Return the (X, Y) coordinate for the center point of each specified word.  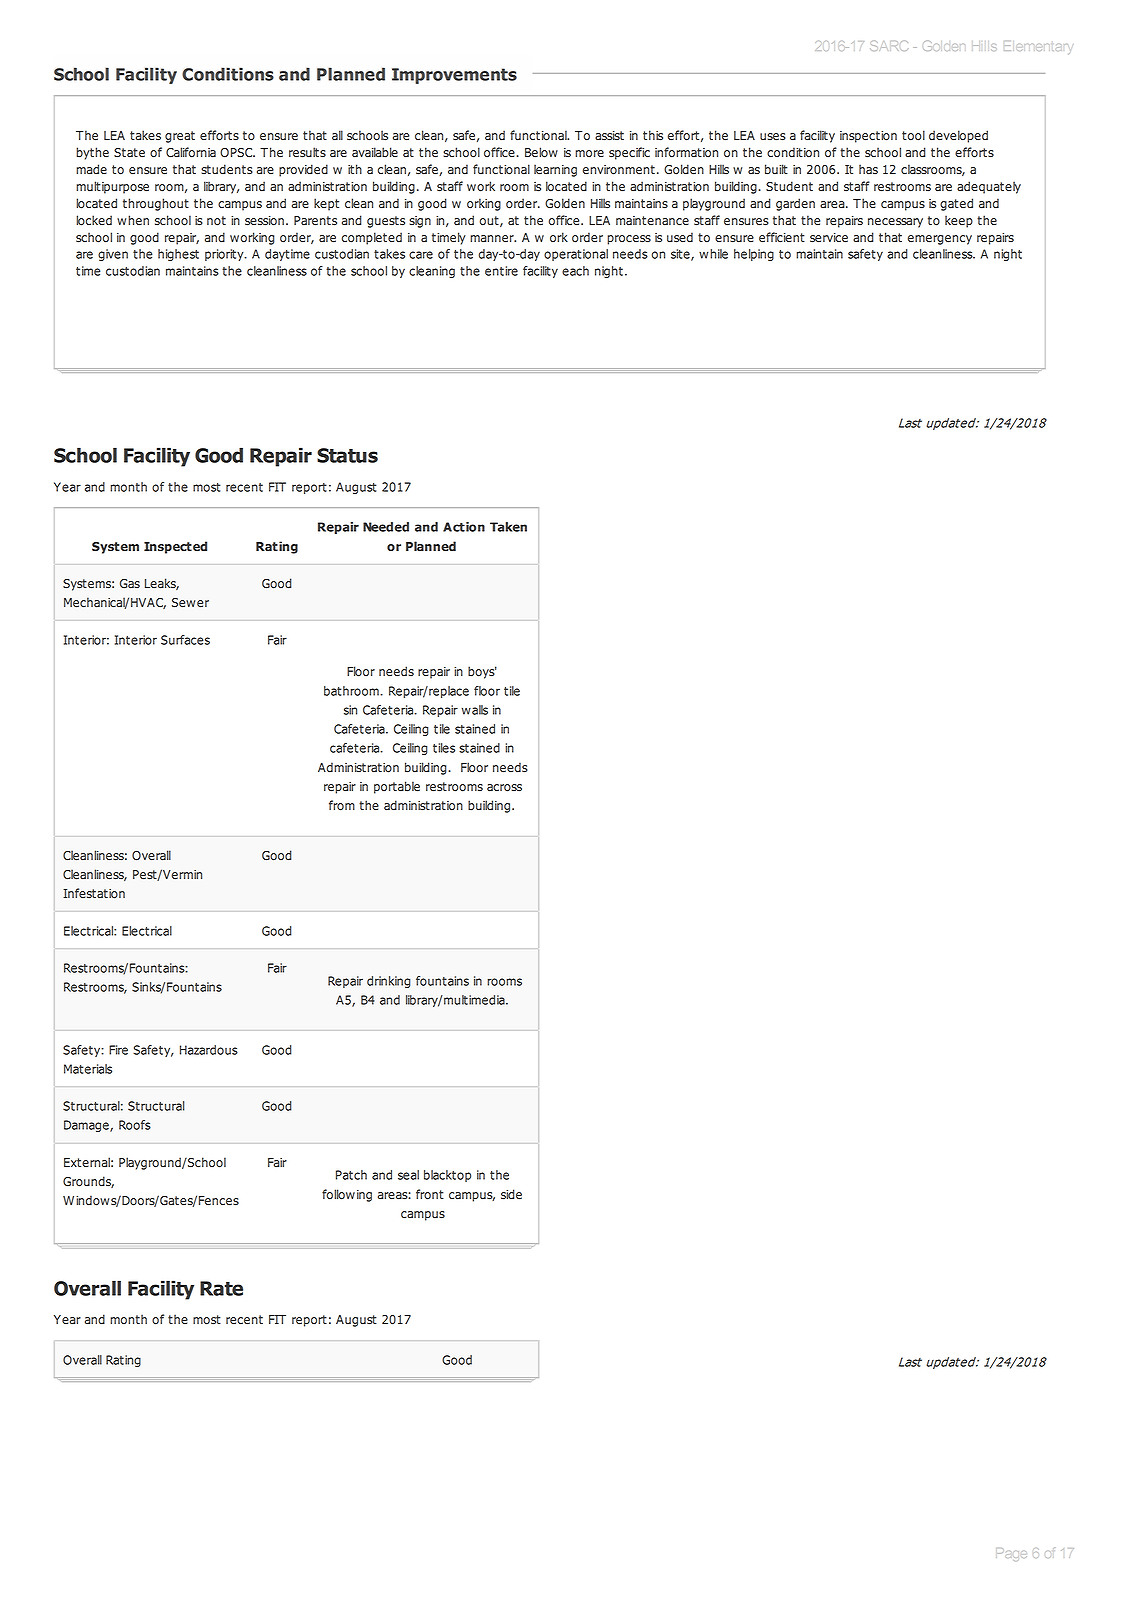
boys (482, 672)
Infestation (94, 893)
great (180, 137)
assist (609, 136)
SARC (892, 46)
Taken (508, 527)
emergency (940, 240)
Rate (221, 1288)
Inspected (175, 547)
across (504, 788)
